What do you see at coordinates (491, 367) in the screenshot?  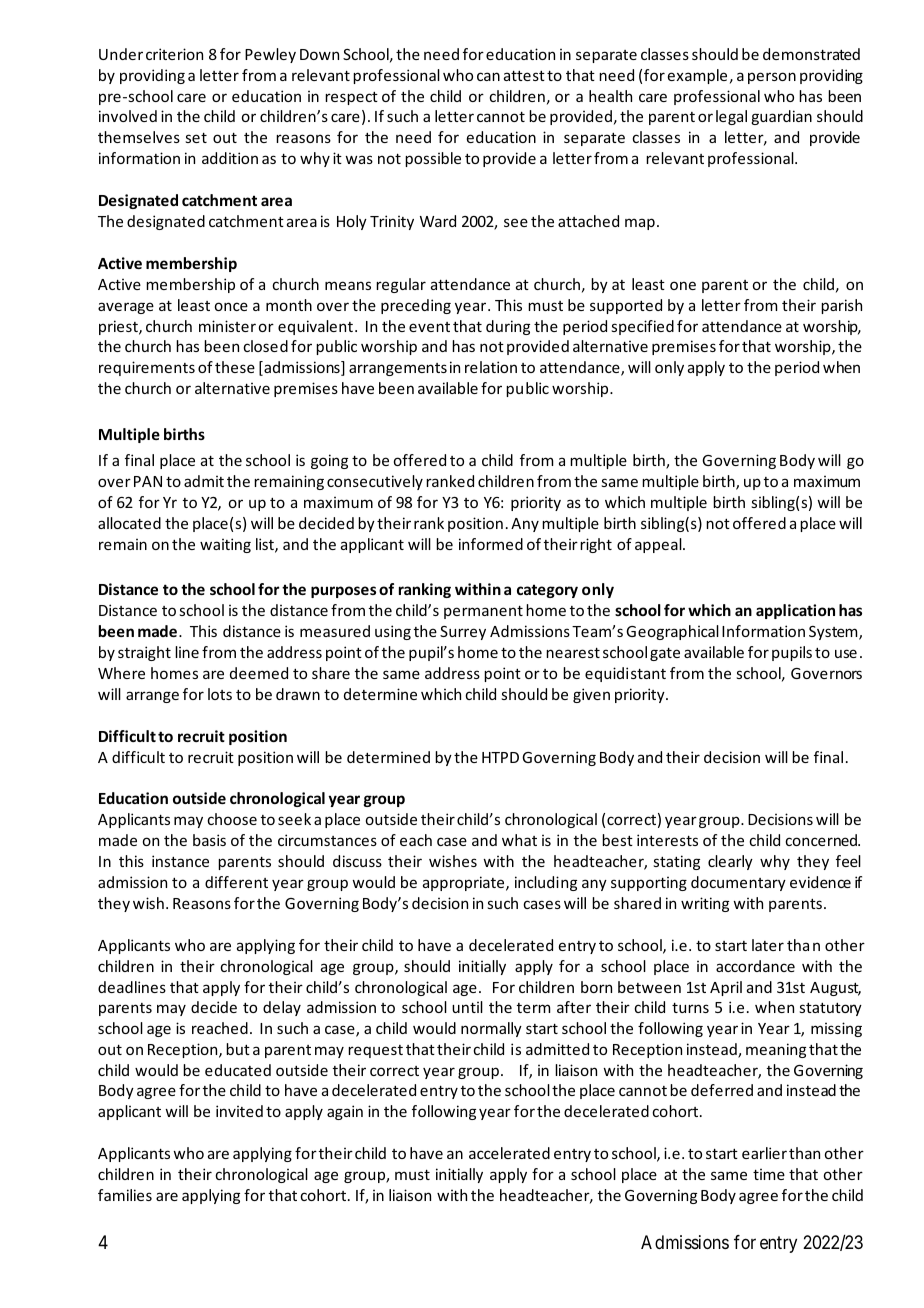 I see `relation` at bounding box center [491, 367].
